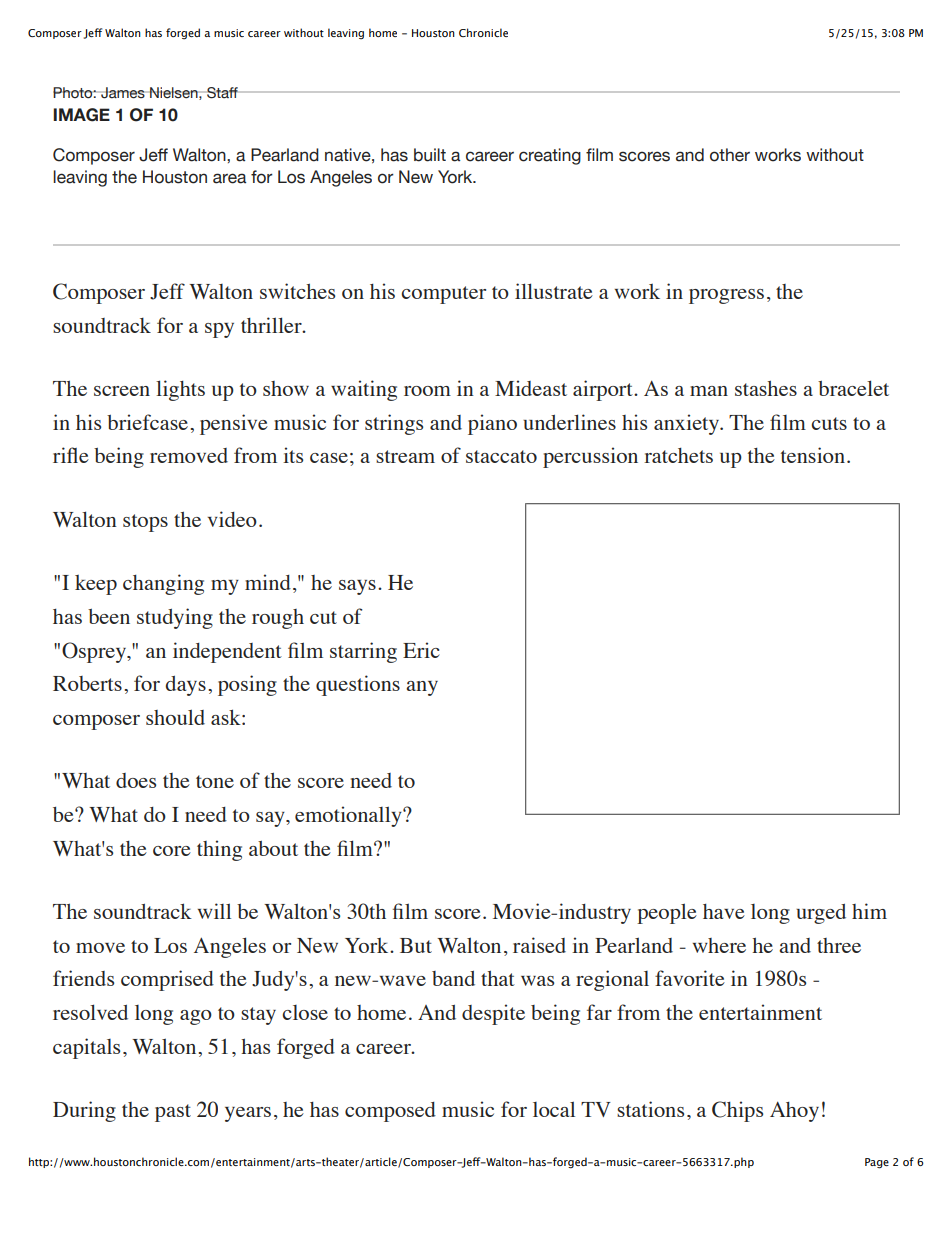 This document has height=1233, width=952. What do you see at coordinates (416, 945) in the document?
I see `But` at bounding box center [416, 945].
